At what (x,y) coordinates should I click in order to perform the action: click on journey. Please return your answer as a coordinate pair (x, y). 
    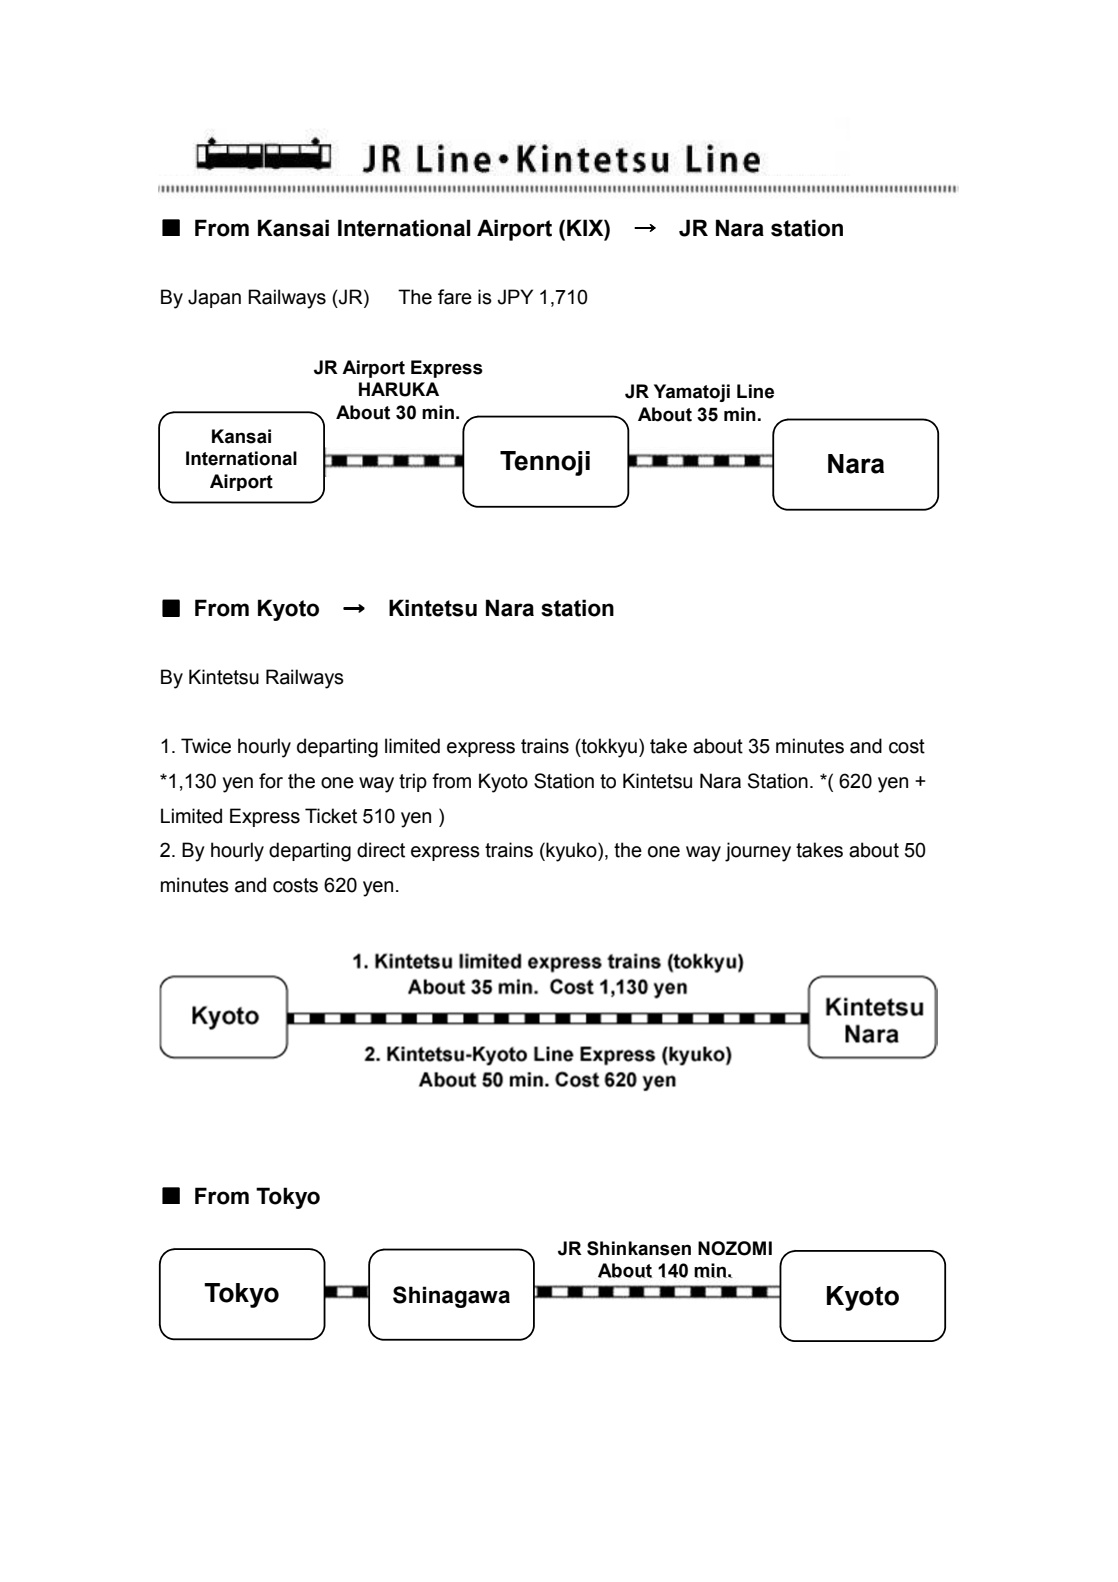
    Looking at the image, I should click on (758, 852).
